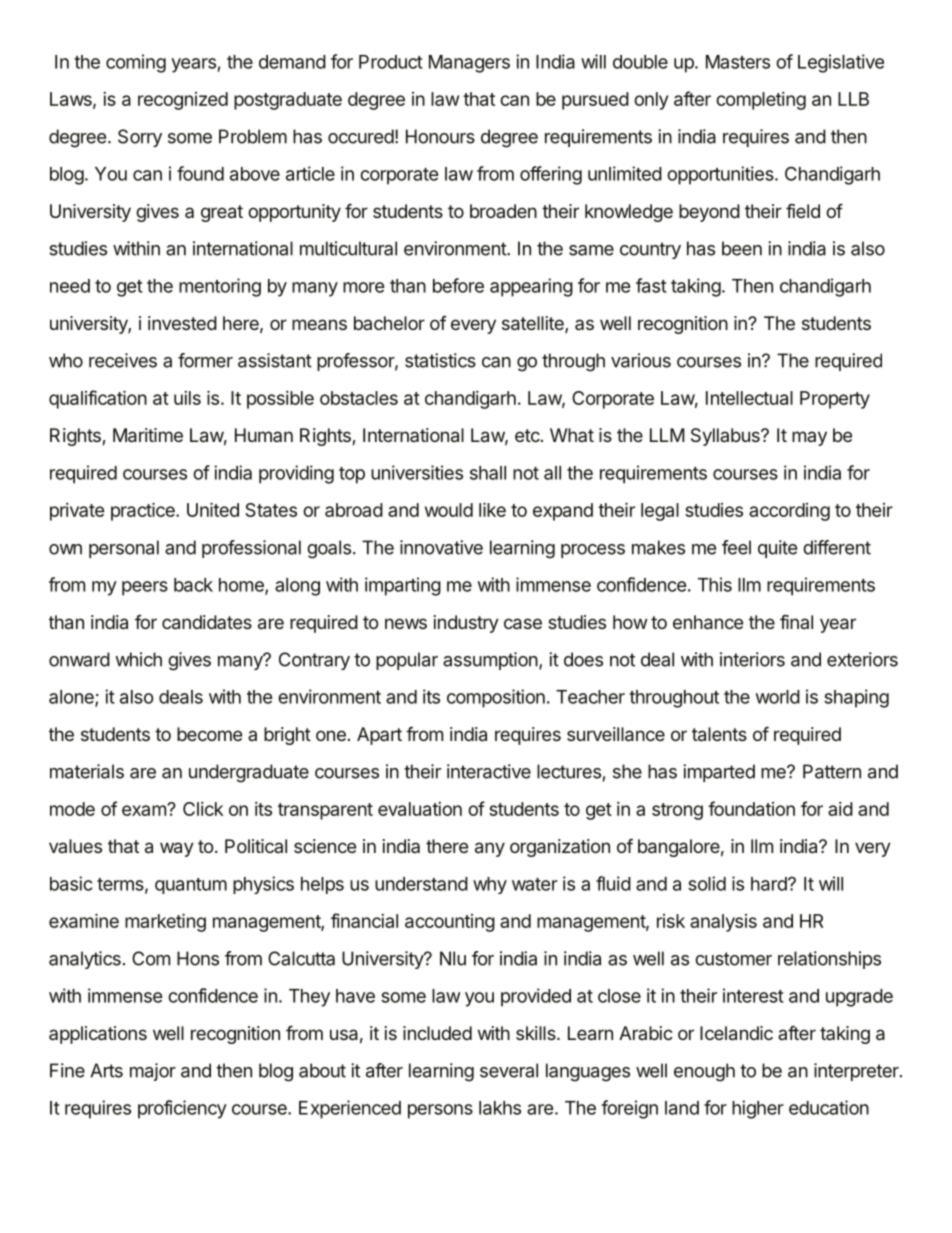 This screenshot has width=952, height=1233. Describe the element at coordinates (153, 1072) in the screenshot. I see `major` at that location.
